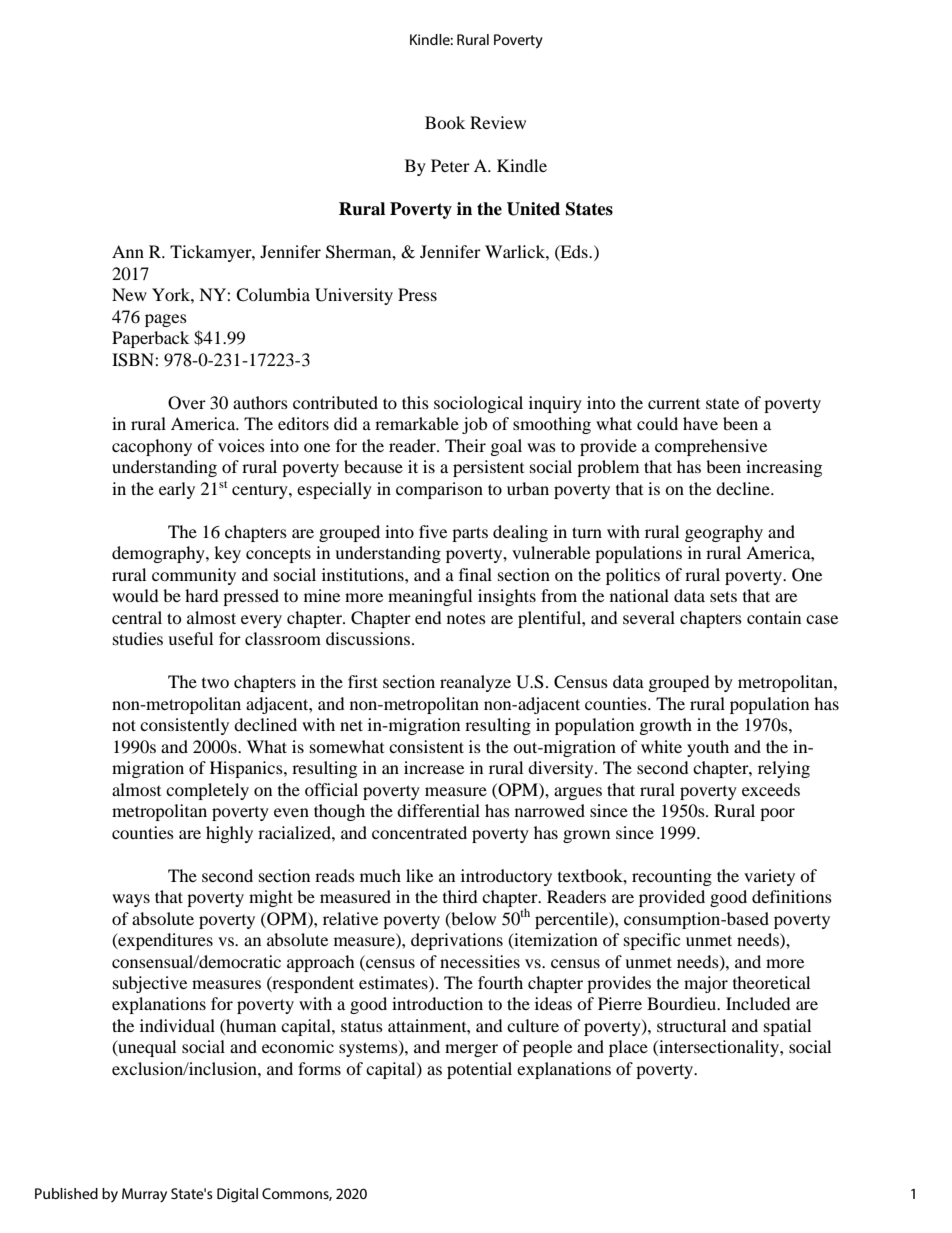  I want to click on Murray, so click(144, 1195).
